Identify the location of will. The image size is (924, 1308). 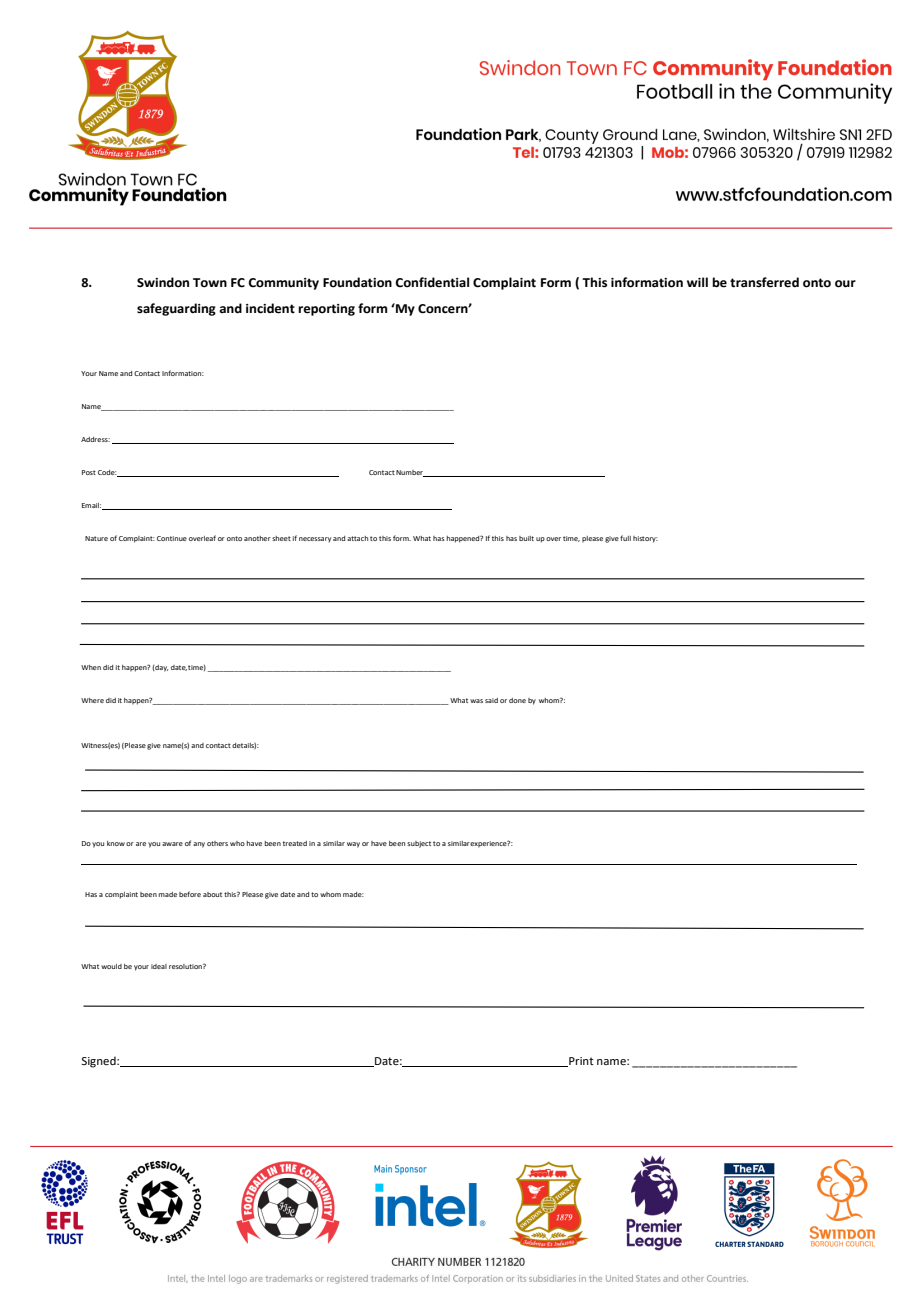
(697, 282).
